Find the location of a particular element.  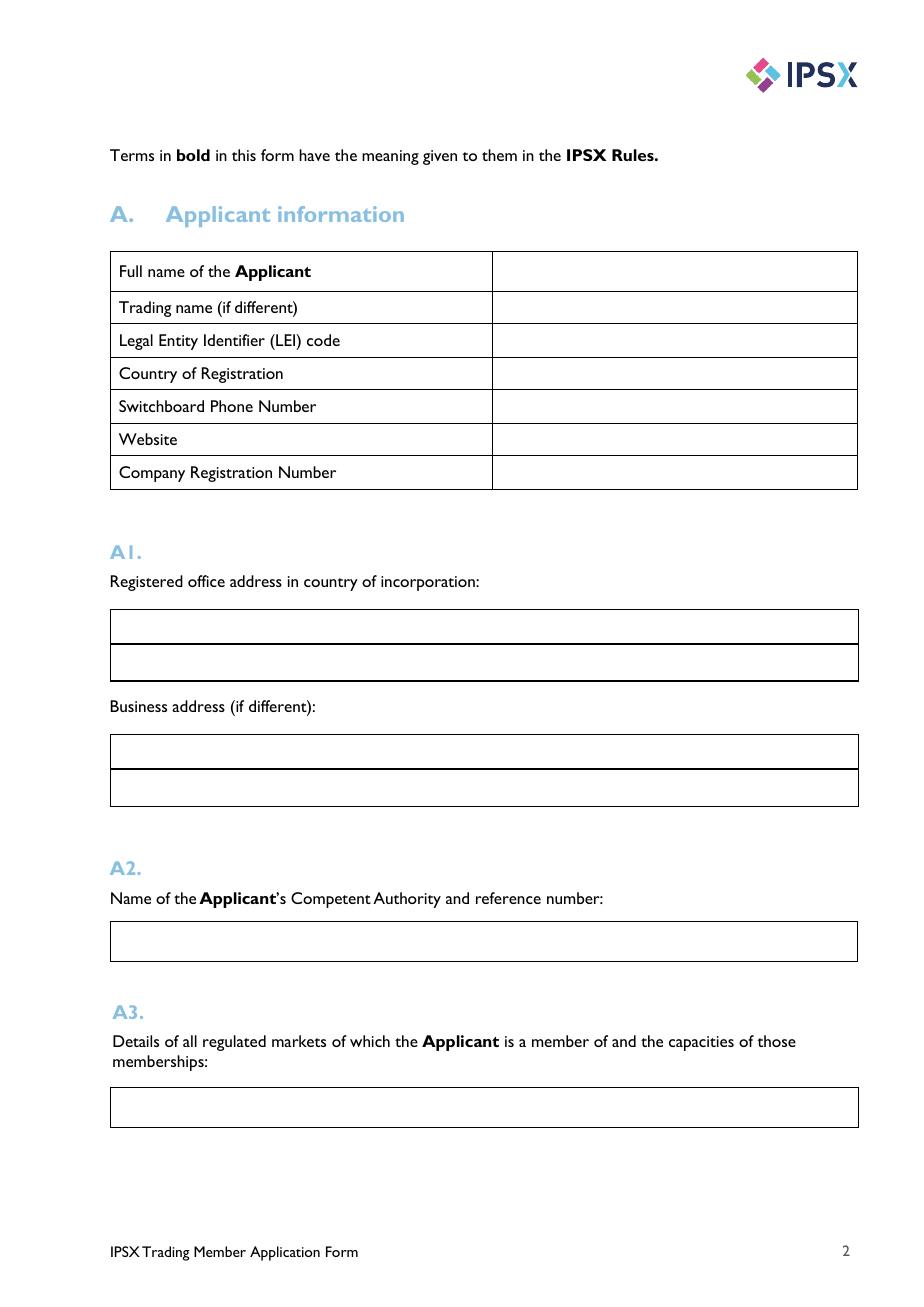

all is located at coordinates (190, 1041).
